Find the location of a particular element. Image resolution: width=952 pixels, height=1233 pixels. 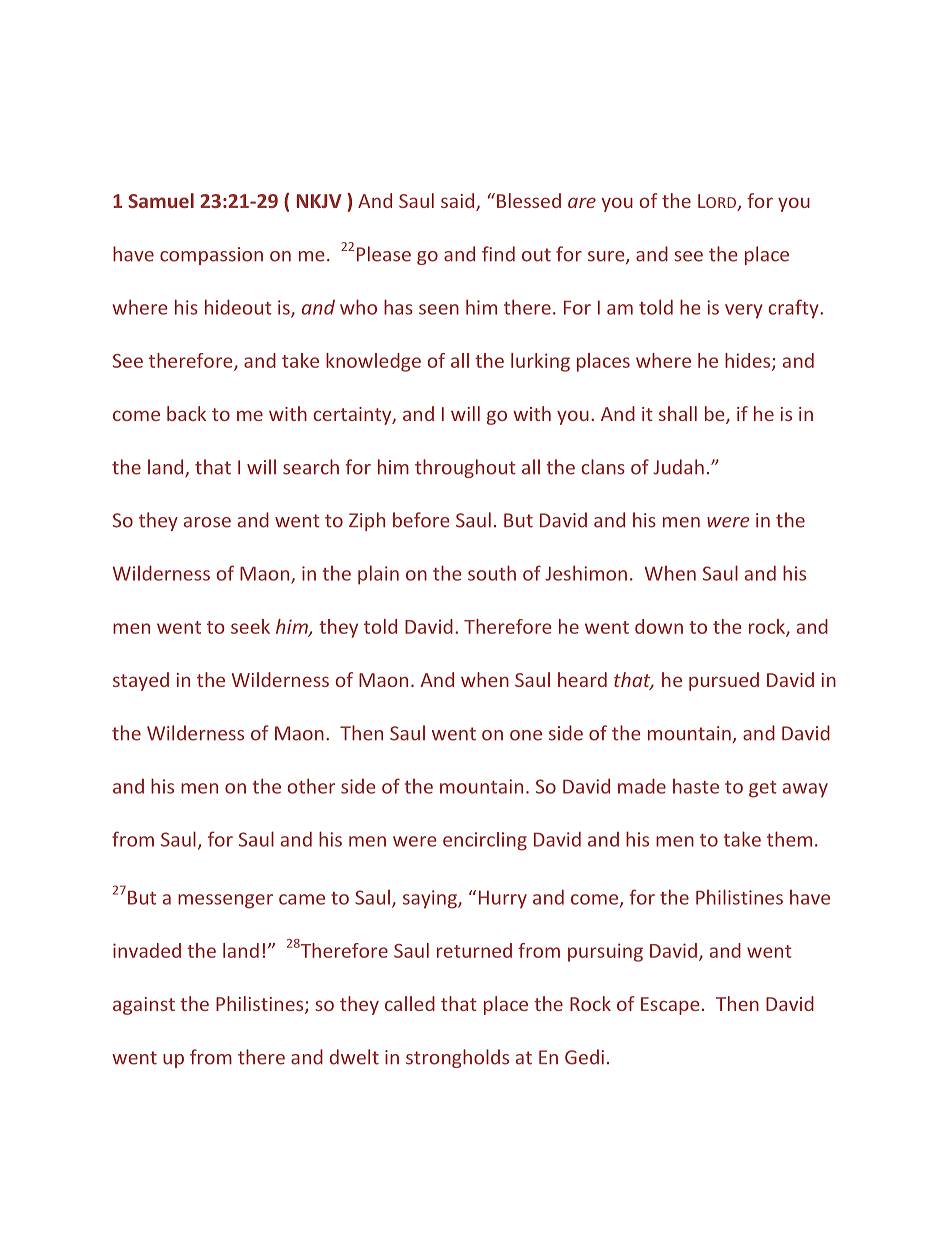

against is located at coordinates (144, 1006).
